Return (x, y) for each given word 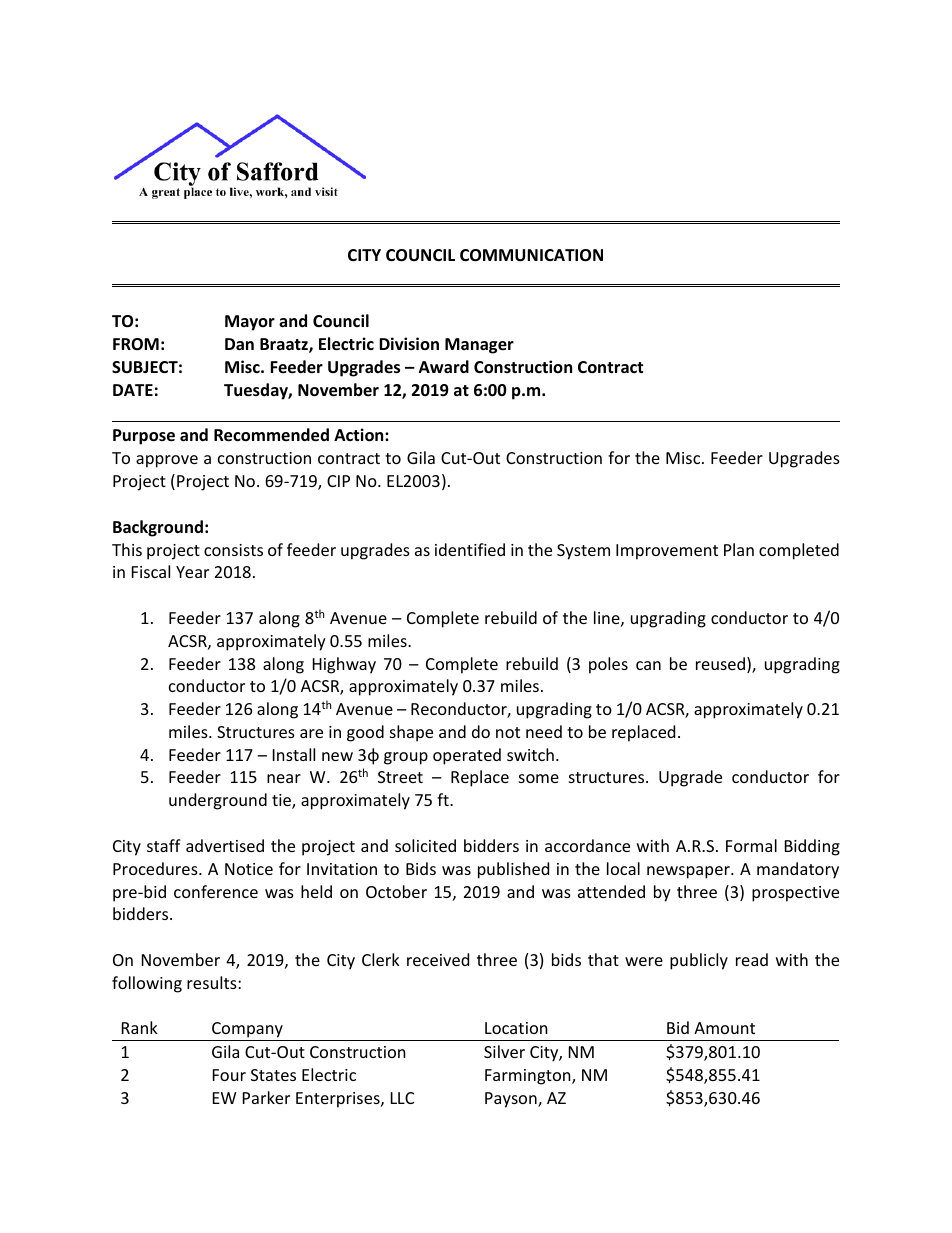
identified (470, 549)
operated (467, 756)
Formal (751, 845)
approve (167, 461)
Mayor (250, 323)
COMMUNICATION (531, 255)
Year (192, 572)
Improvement (667, 552)
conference (216, 891)
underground (218, 801)
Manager (479, 346)
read (752, 959)
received (438, 959)
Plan (739, 549)
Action (360, 435)
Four (229, 1075)
